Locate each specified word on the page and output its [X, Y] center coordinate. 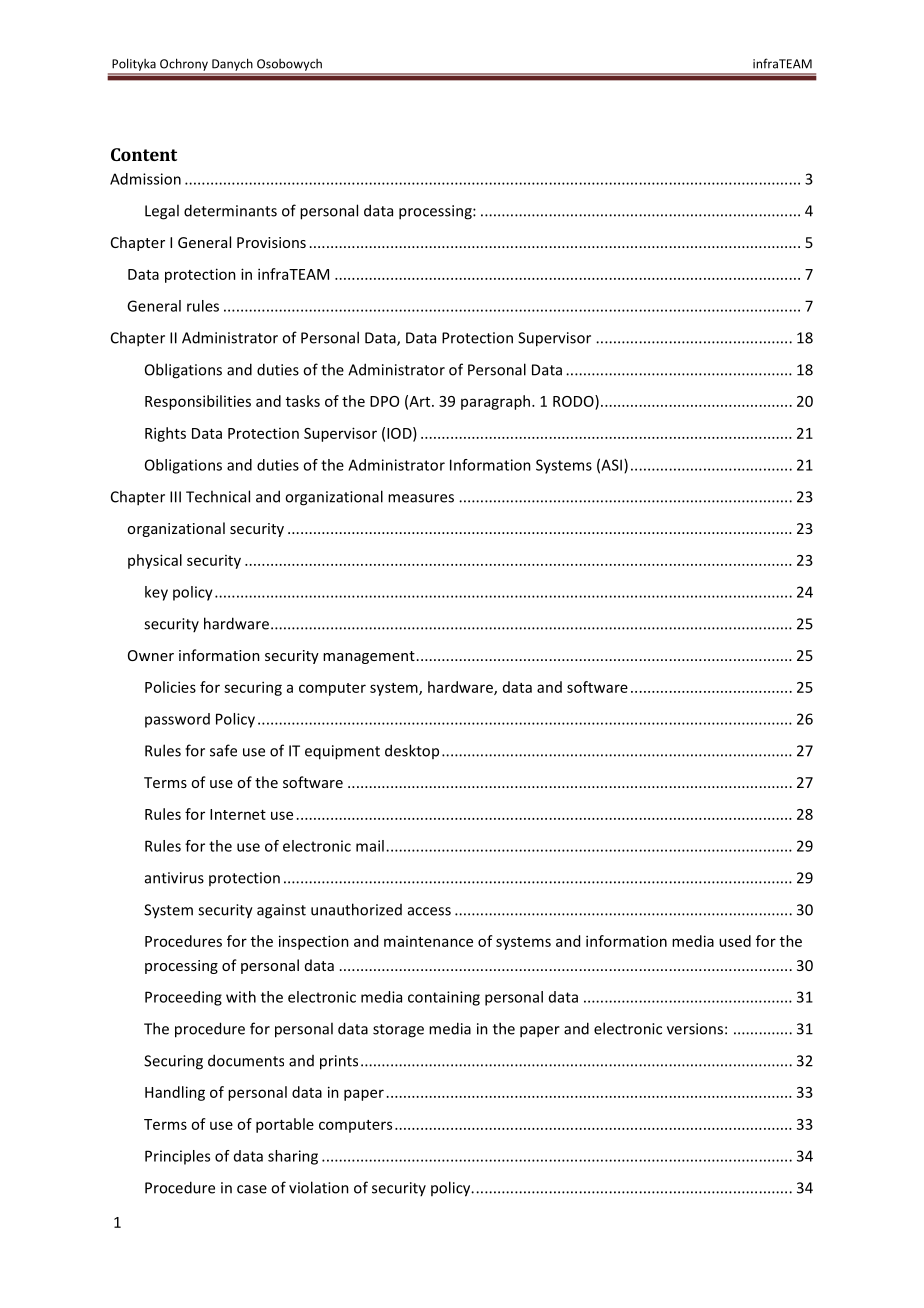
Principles [177, 1157]
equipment [342, 752]
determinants [230, 210]
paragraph [495, 402]
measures [421, 498]
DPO [384, 401]
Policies [170, 687]
